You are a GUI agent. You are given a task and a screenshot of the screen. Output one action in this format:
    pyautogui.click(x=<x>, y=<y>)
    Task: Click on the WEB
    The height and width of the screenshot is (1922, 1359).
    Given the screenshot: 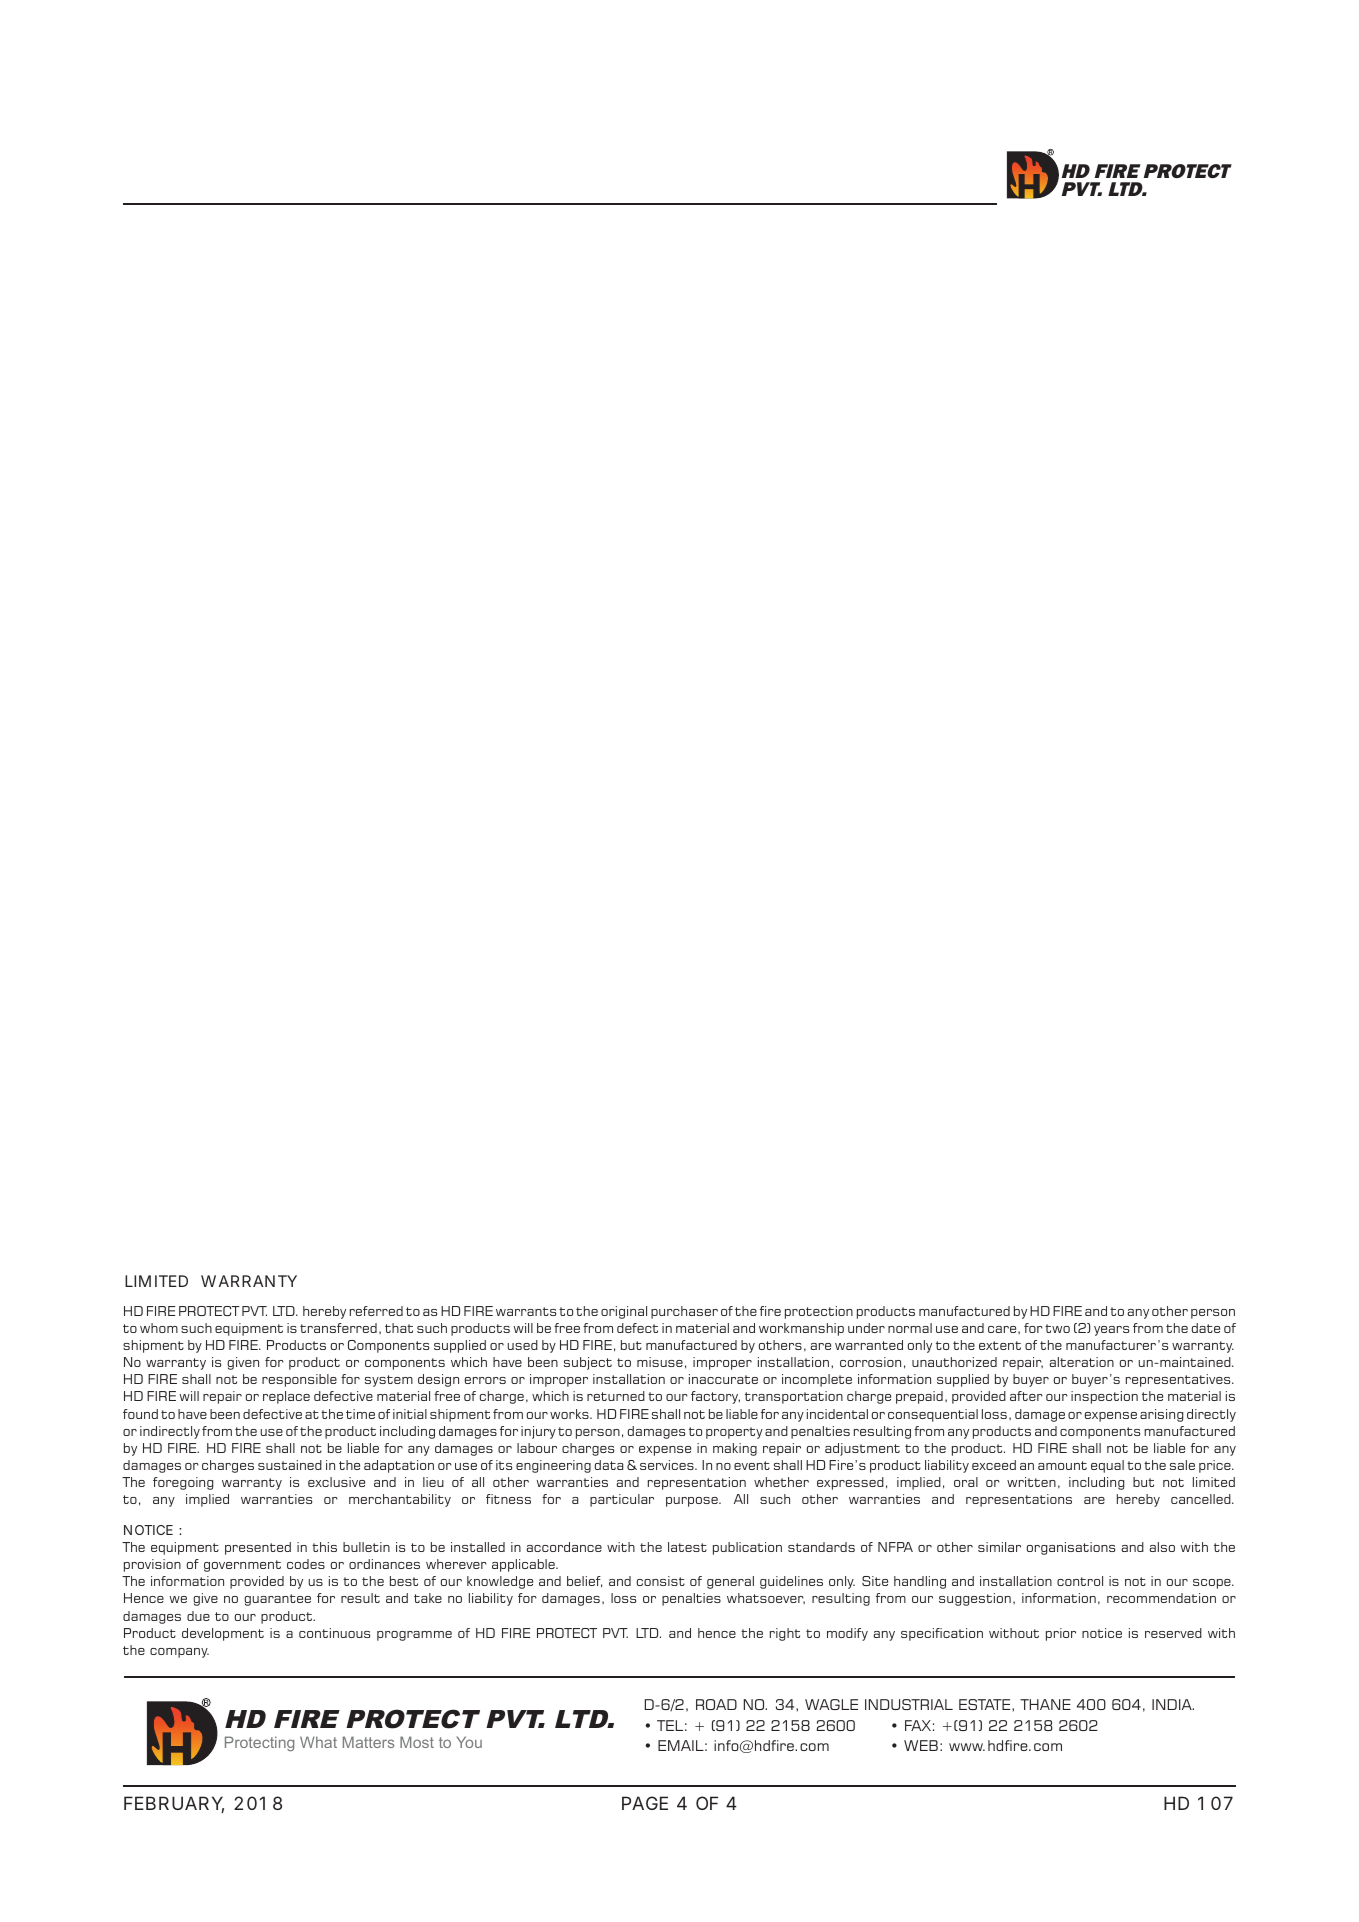 What is the action you would take?
    pyautogui.click(x=921, y=1745)
